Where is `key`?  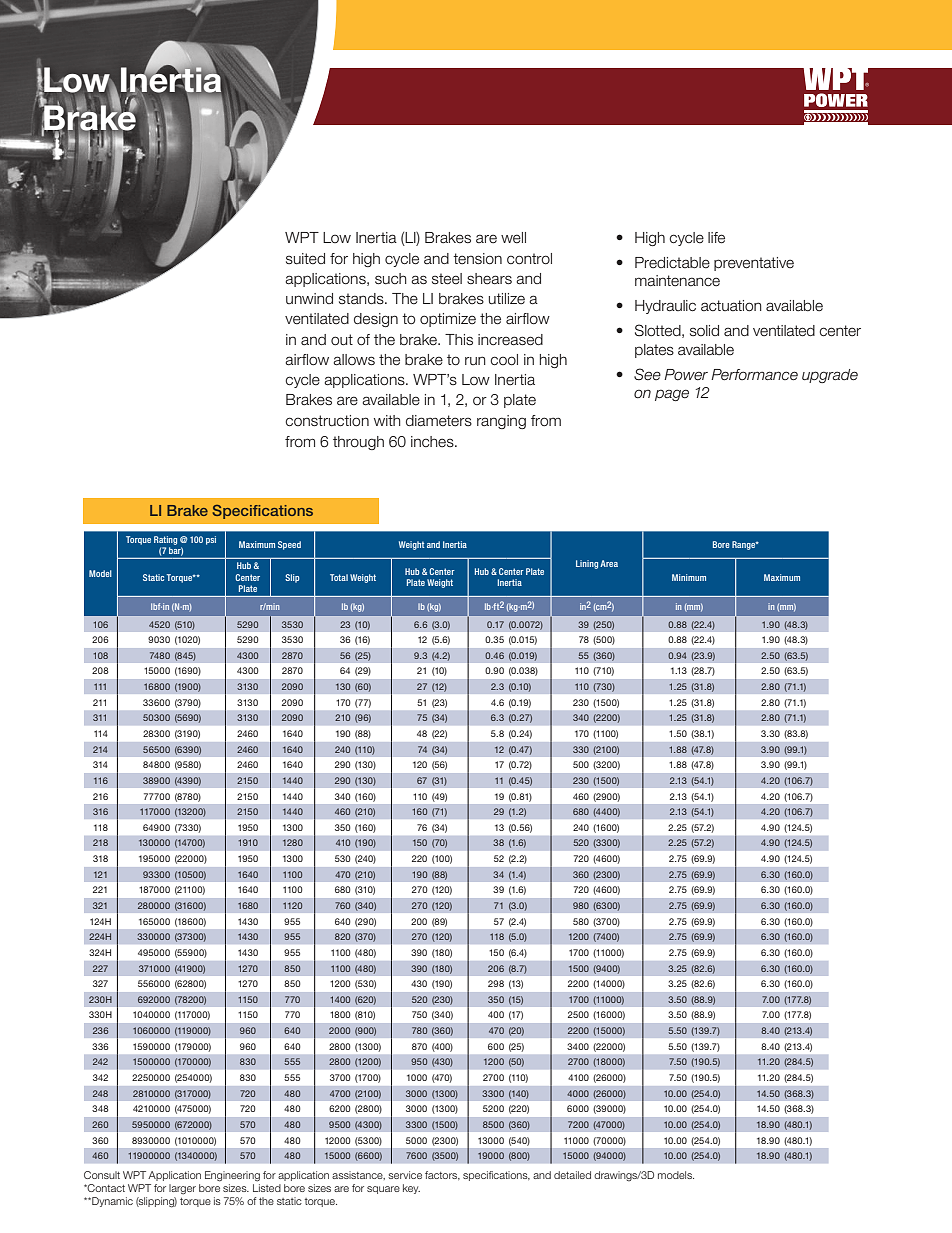
key is located at coordinates (411, 1189).
